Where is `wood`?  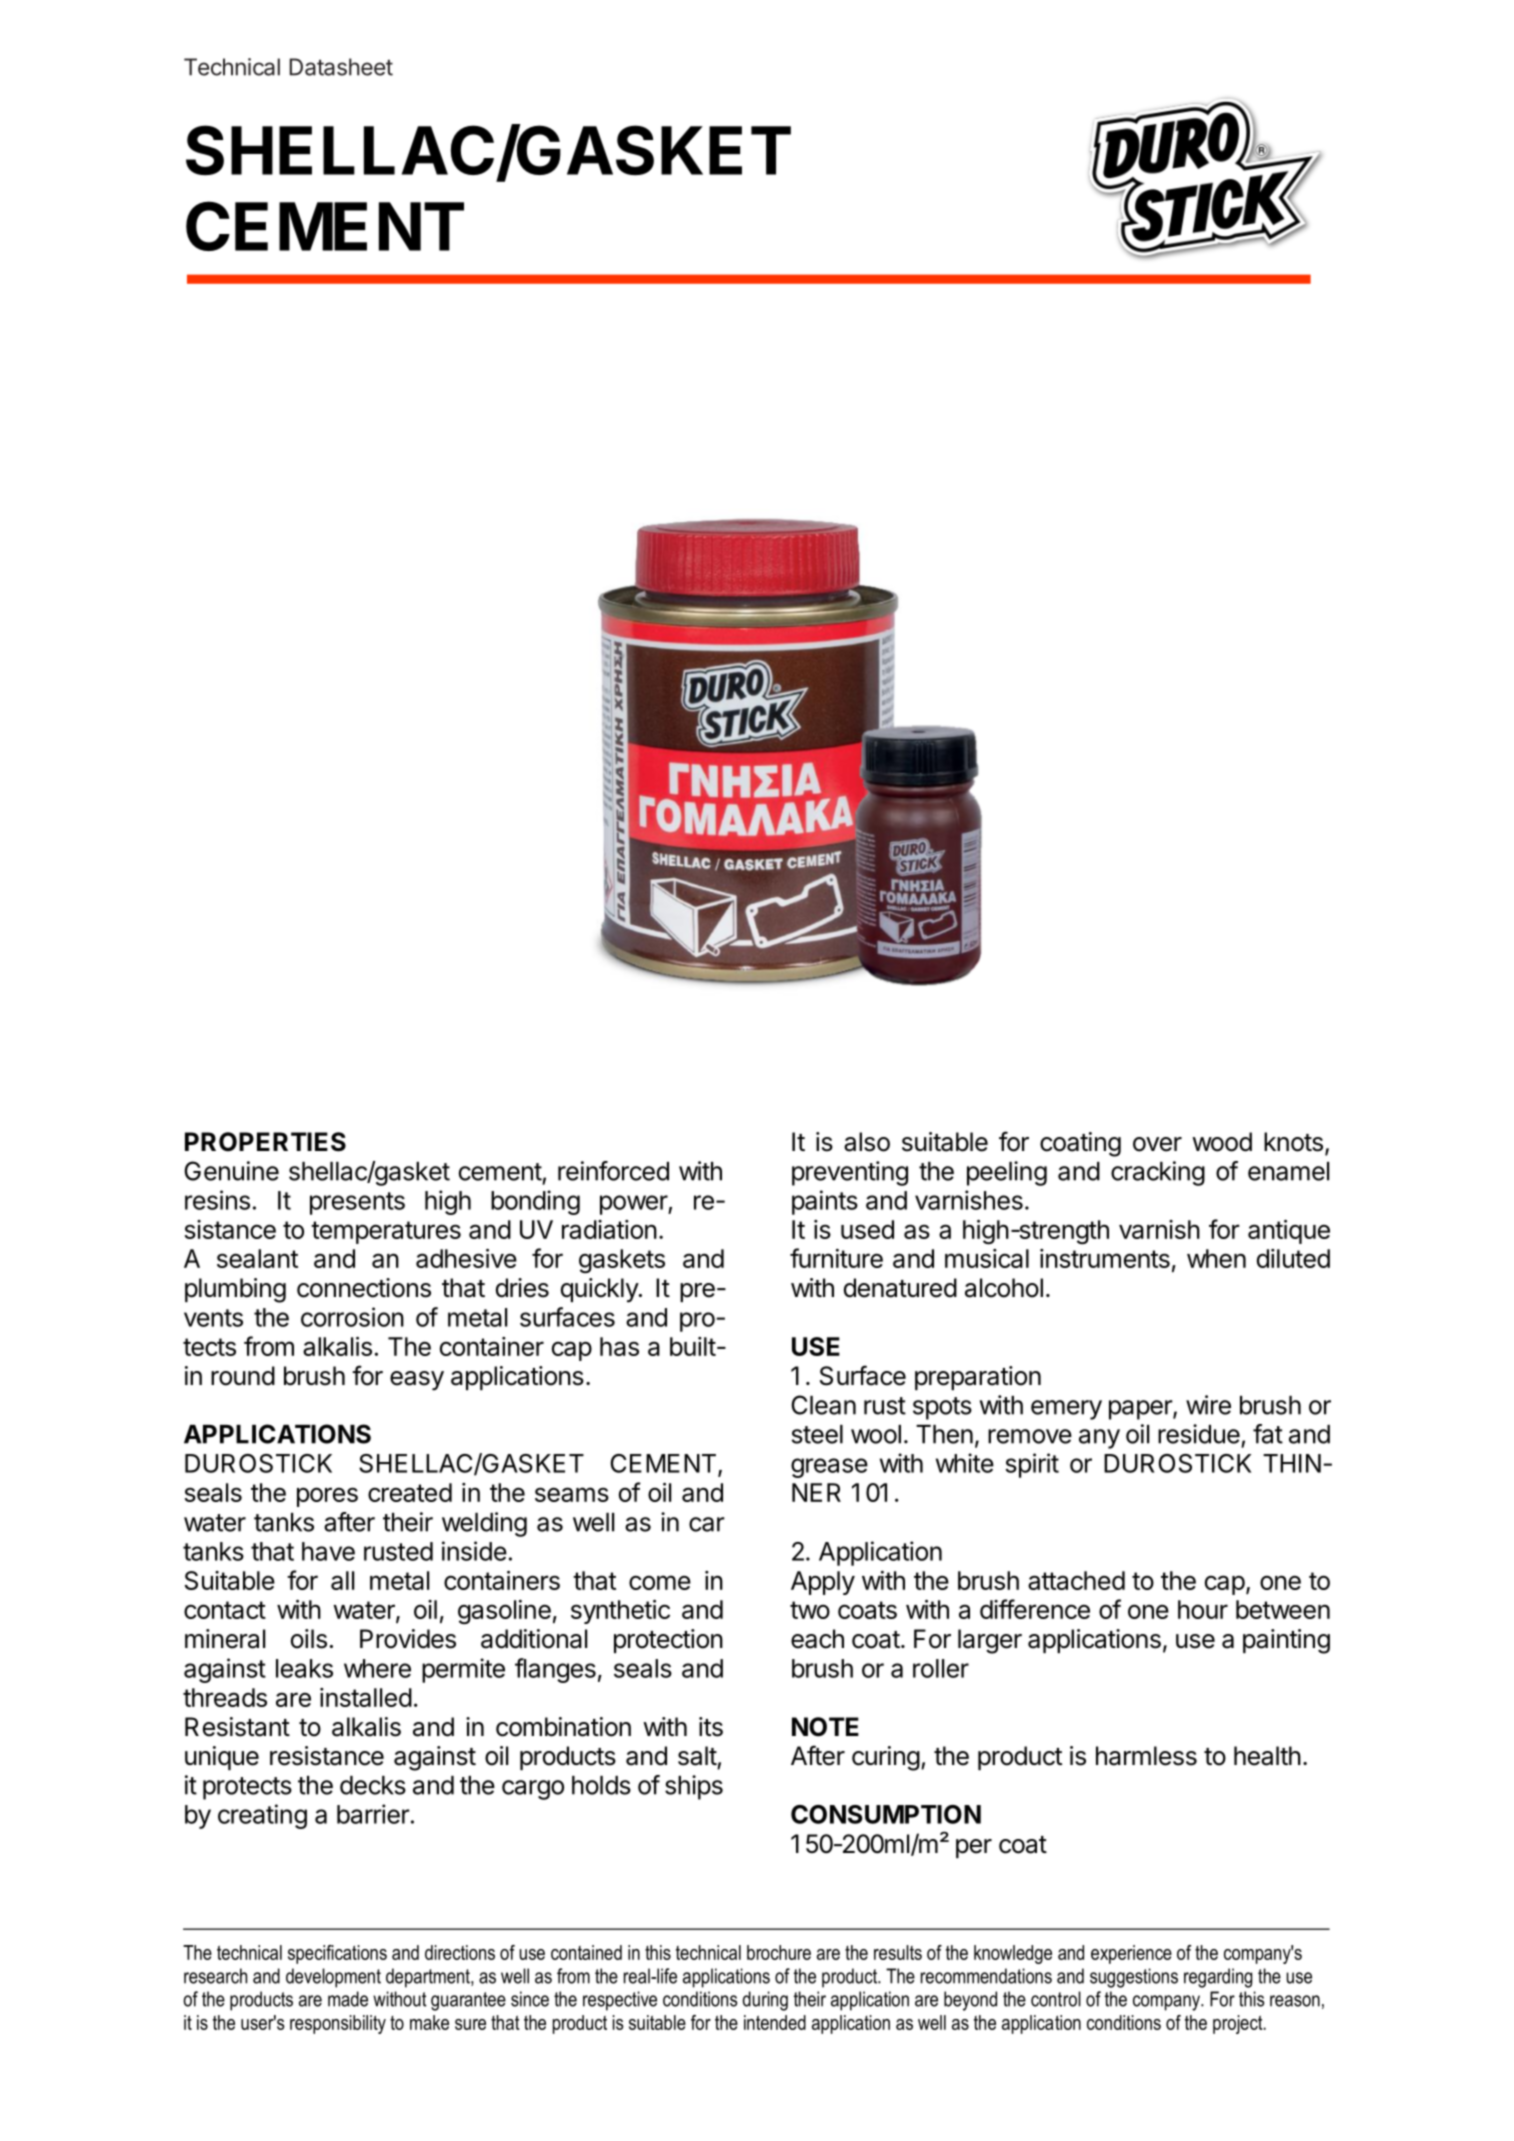
wood is located at coordinates (1222, 1142).
